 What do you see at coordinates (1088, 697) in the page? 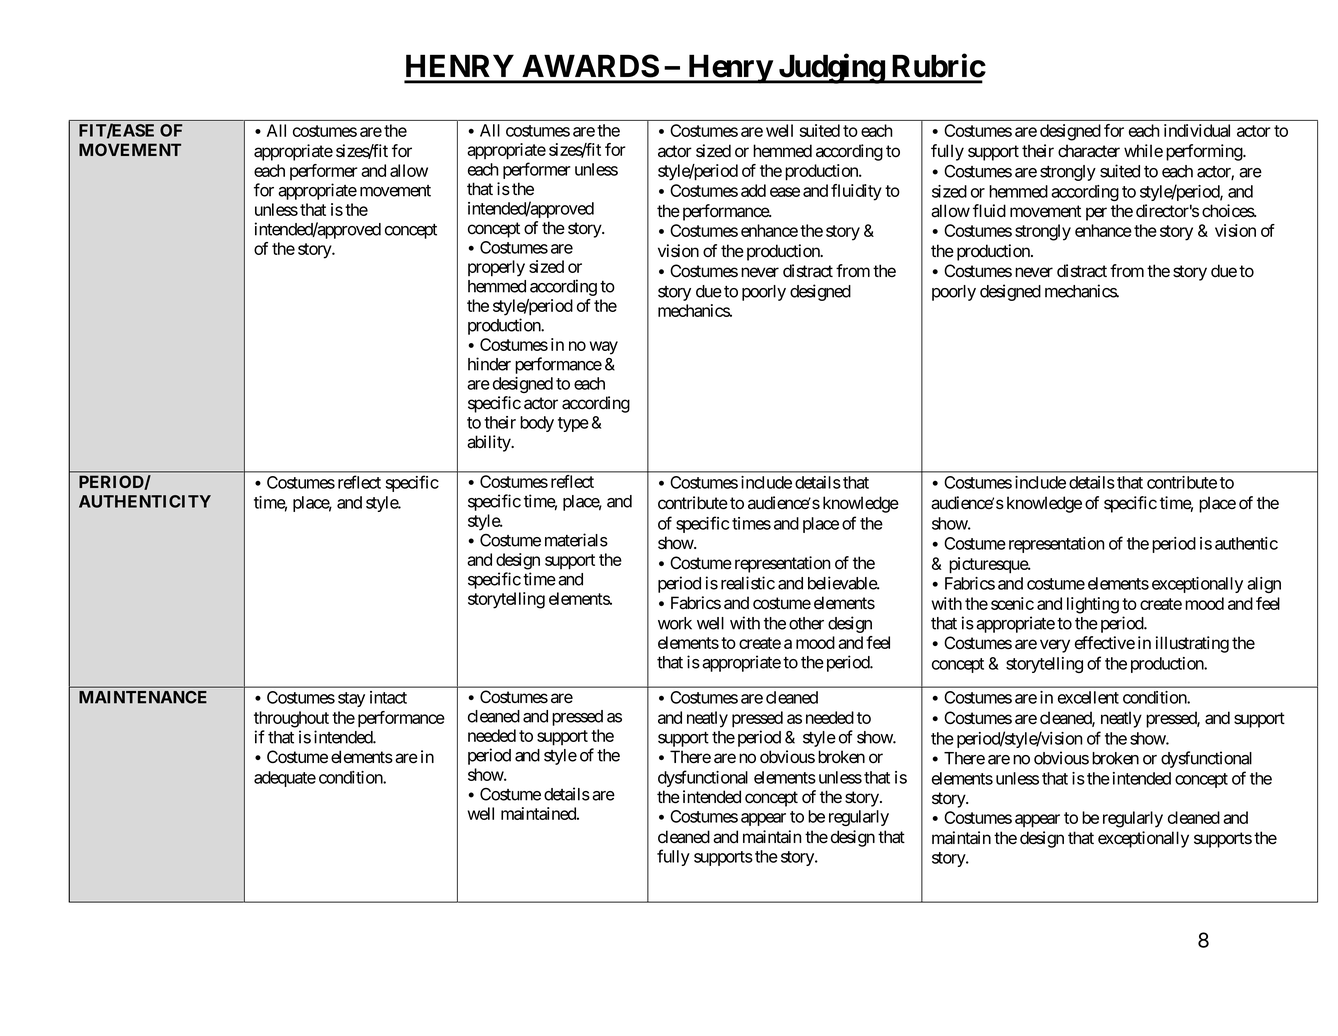
I see `excellent` at bounding box center [1088, 697].
